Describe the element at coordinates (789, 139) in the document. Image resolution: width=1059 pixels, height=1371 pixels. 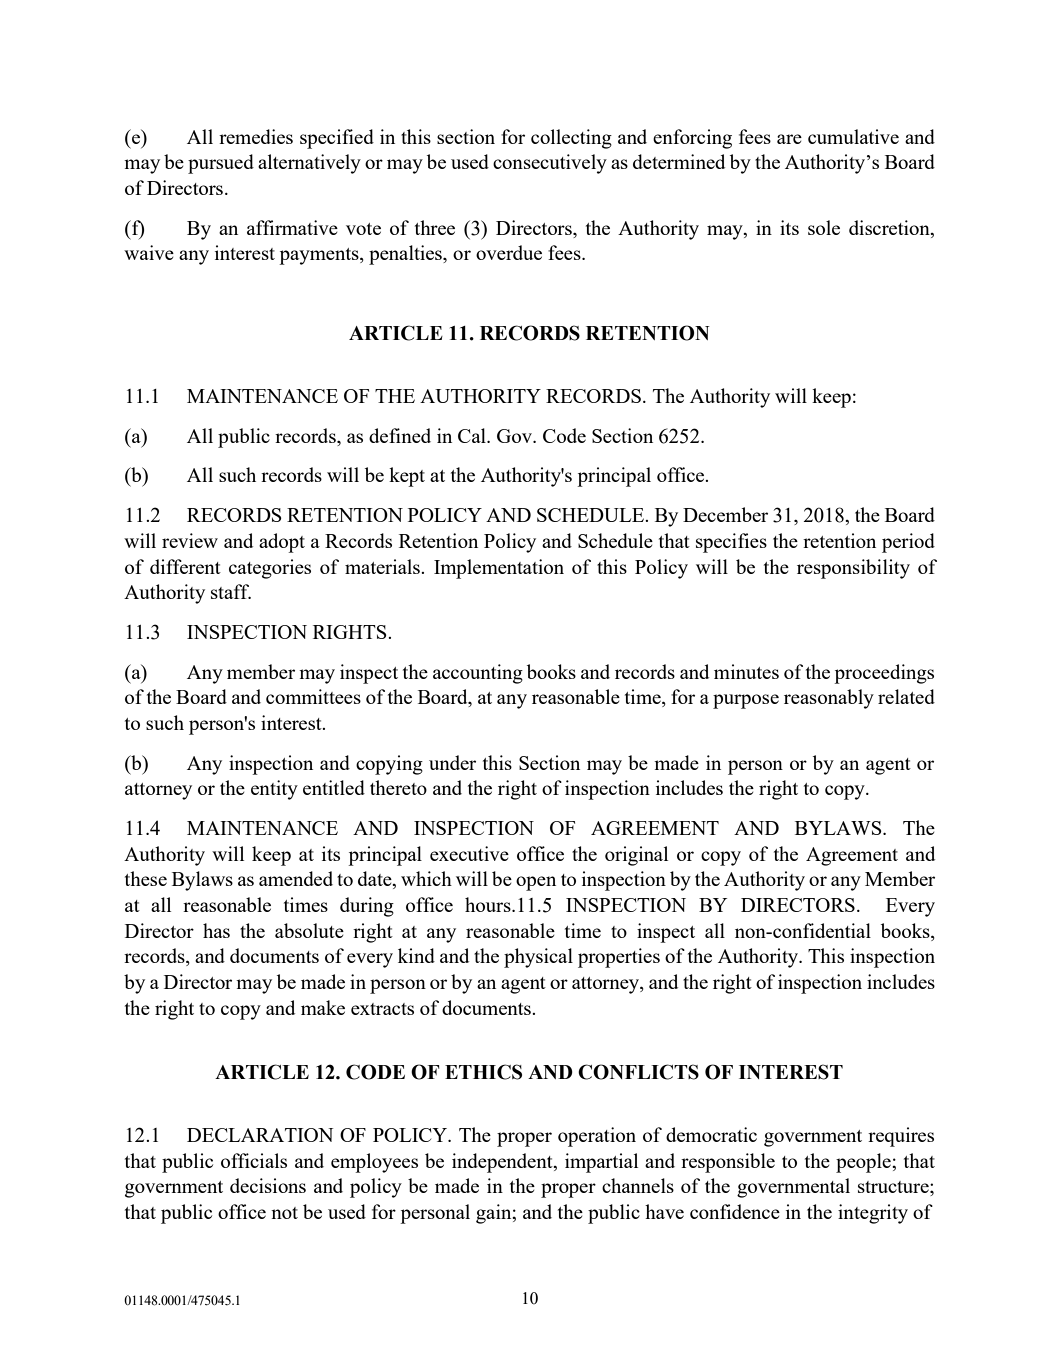
I see `are` at that location.
